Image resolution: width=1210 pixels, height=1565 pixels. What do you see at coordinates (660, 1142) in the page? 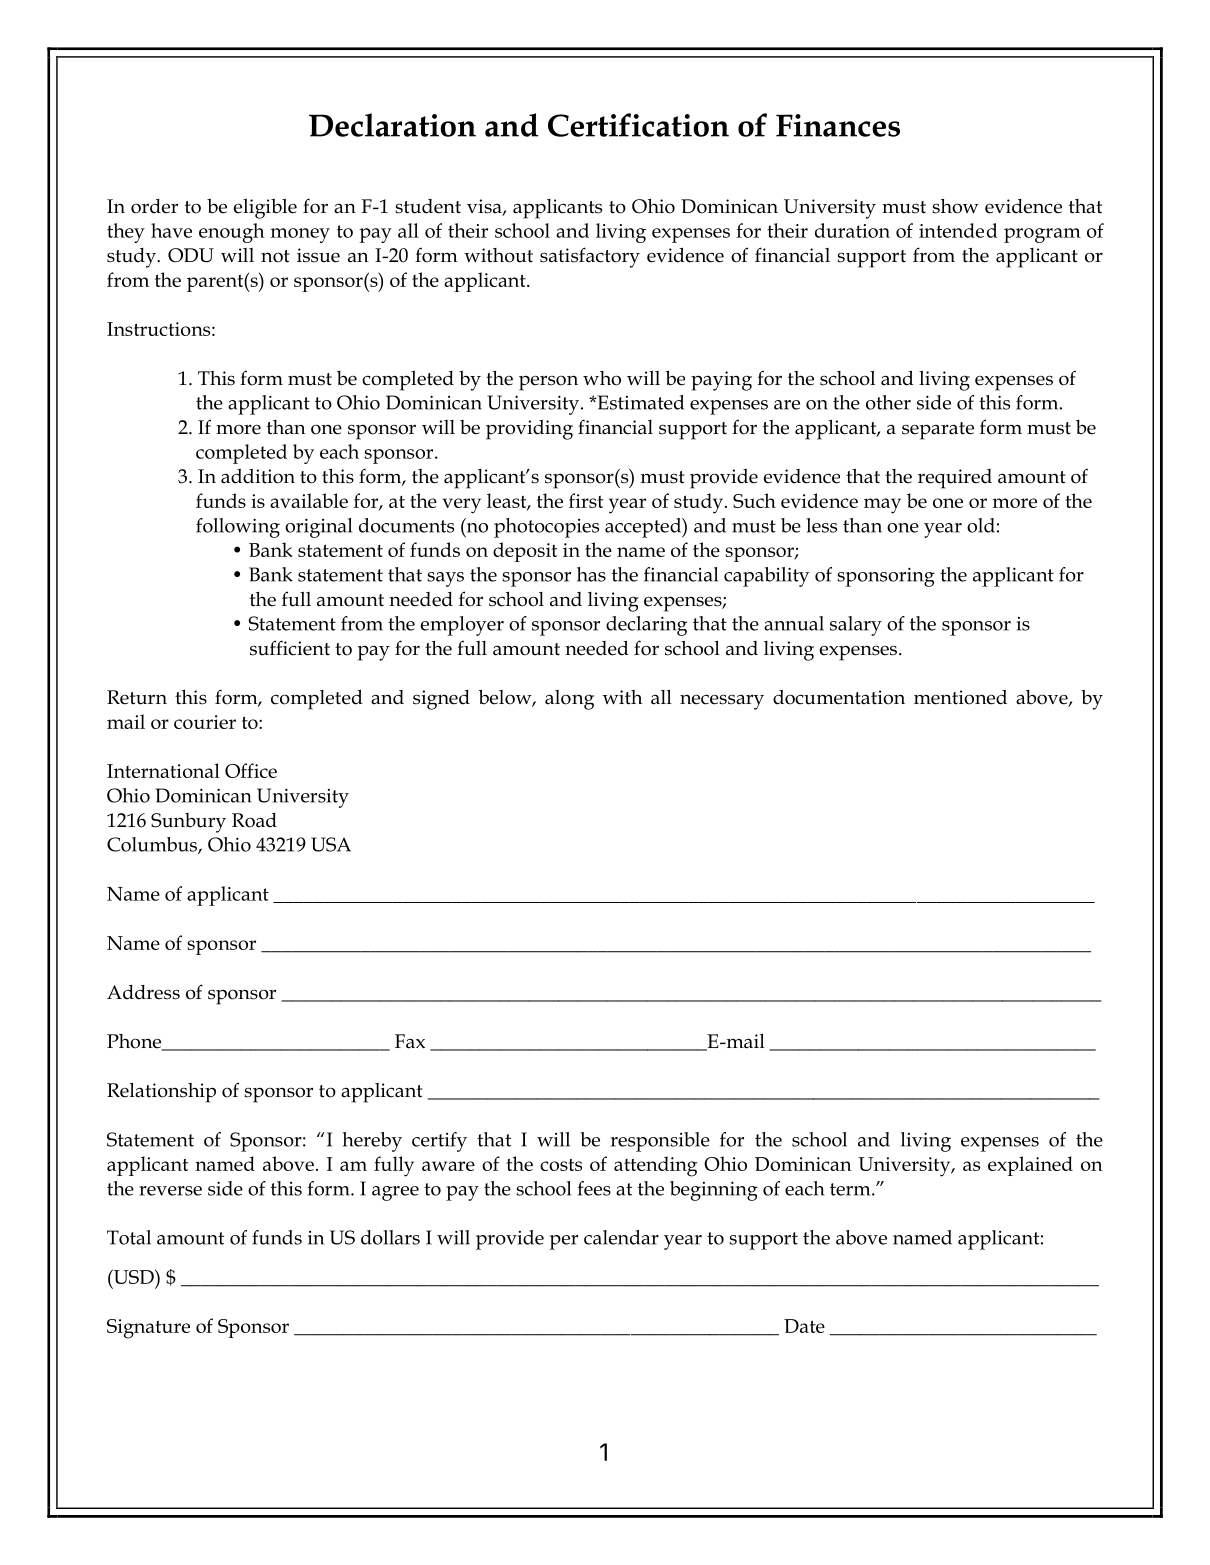
I see `responsible` at bounding box center [660, 1142].
